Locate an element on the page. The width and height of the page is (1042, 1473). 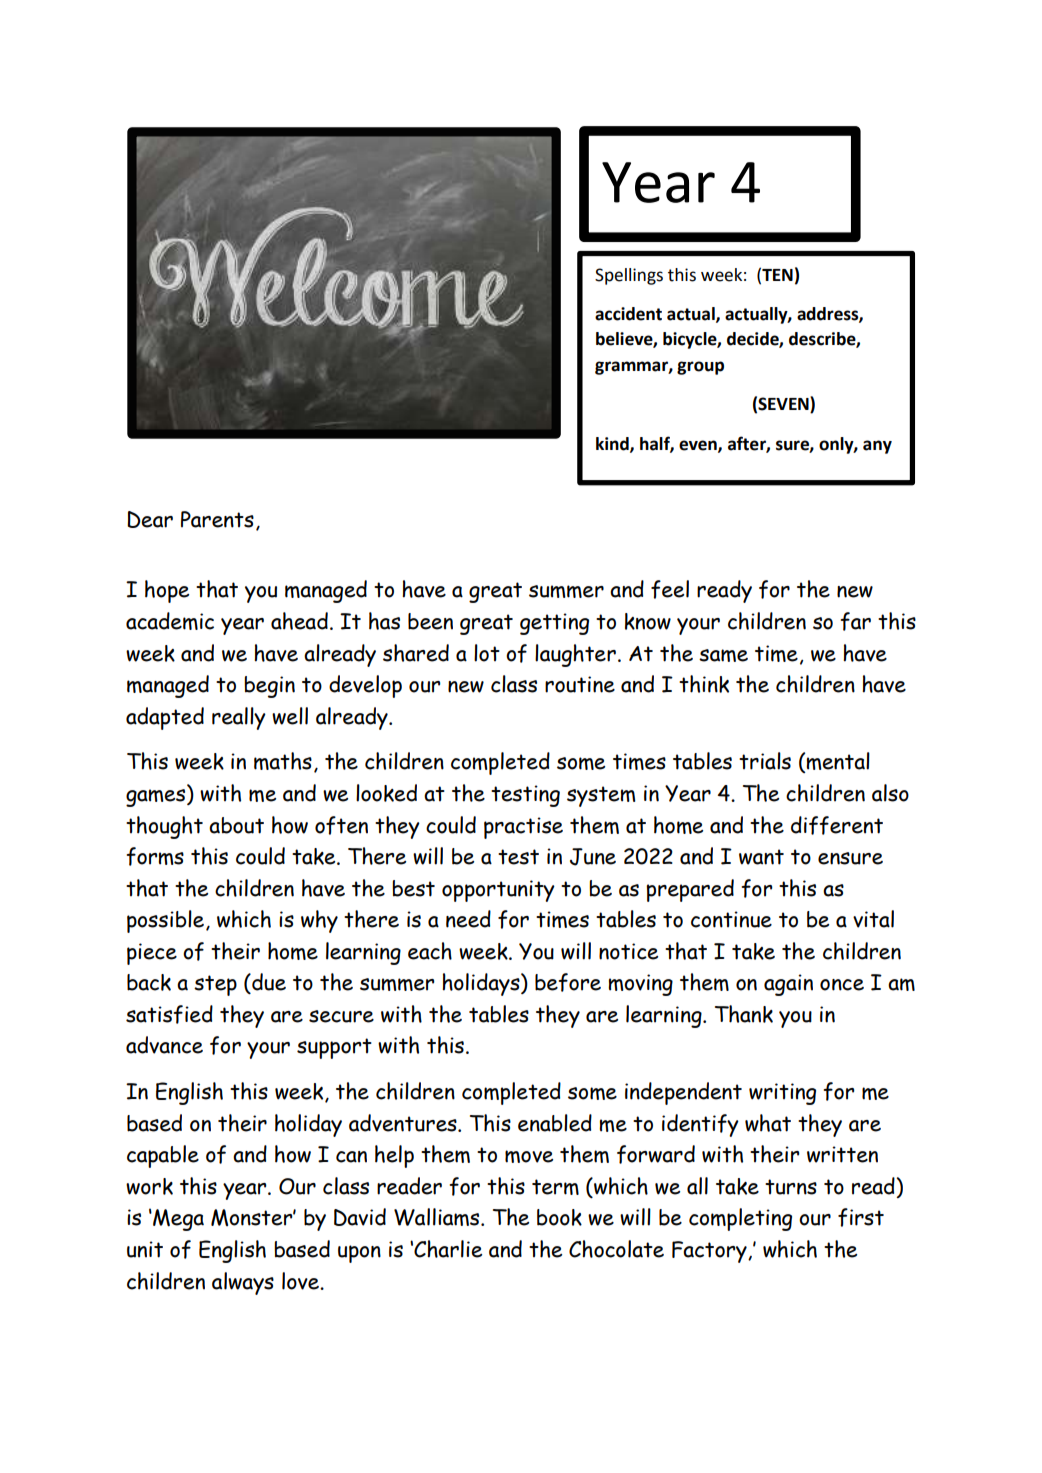
accident is located at coordinates (628, 314).
